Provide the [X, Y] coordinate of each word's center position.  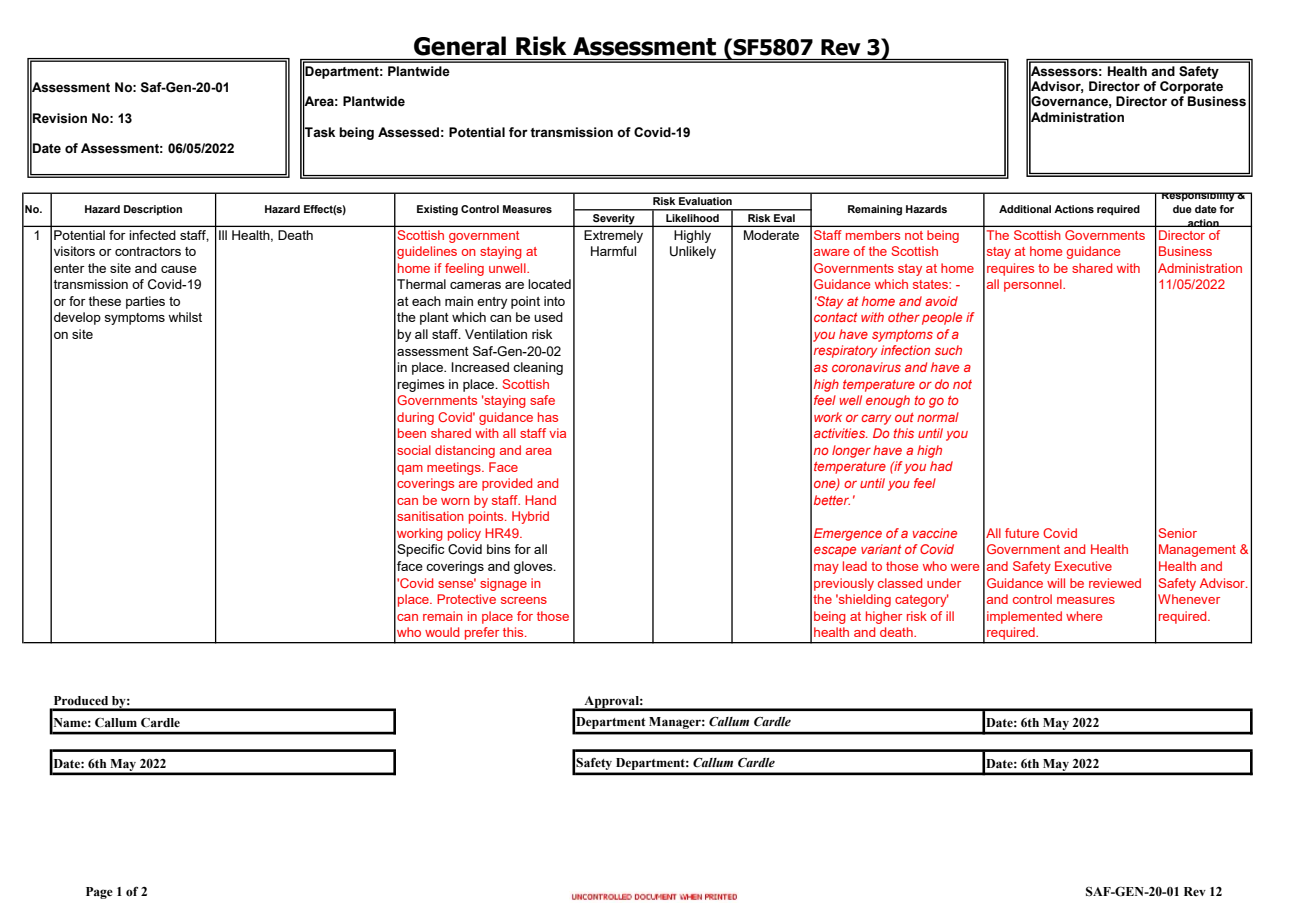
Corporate [1191, 87]
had [941, 466]
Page [99, 893]
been [412, 433]
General [460, 46]
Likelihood [692, 218]
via [557, 433]
